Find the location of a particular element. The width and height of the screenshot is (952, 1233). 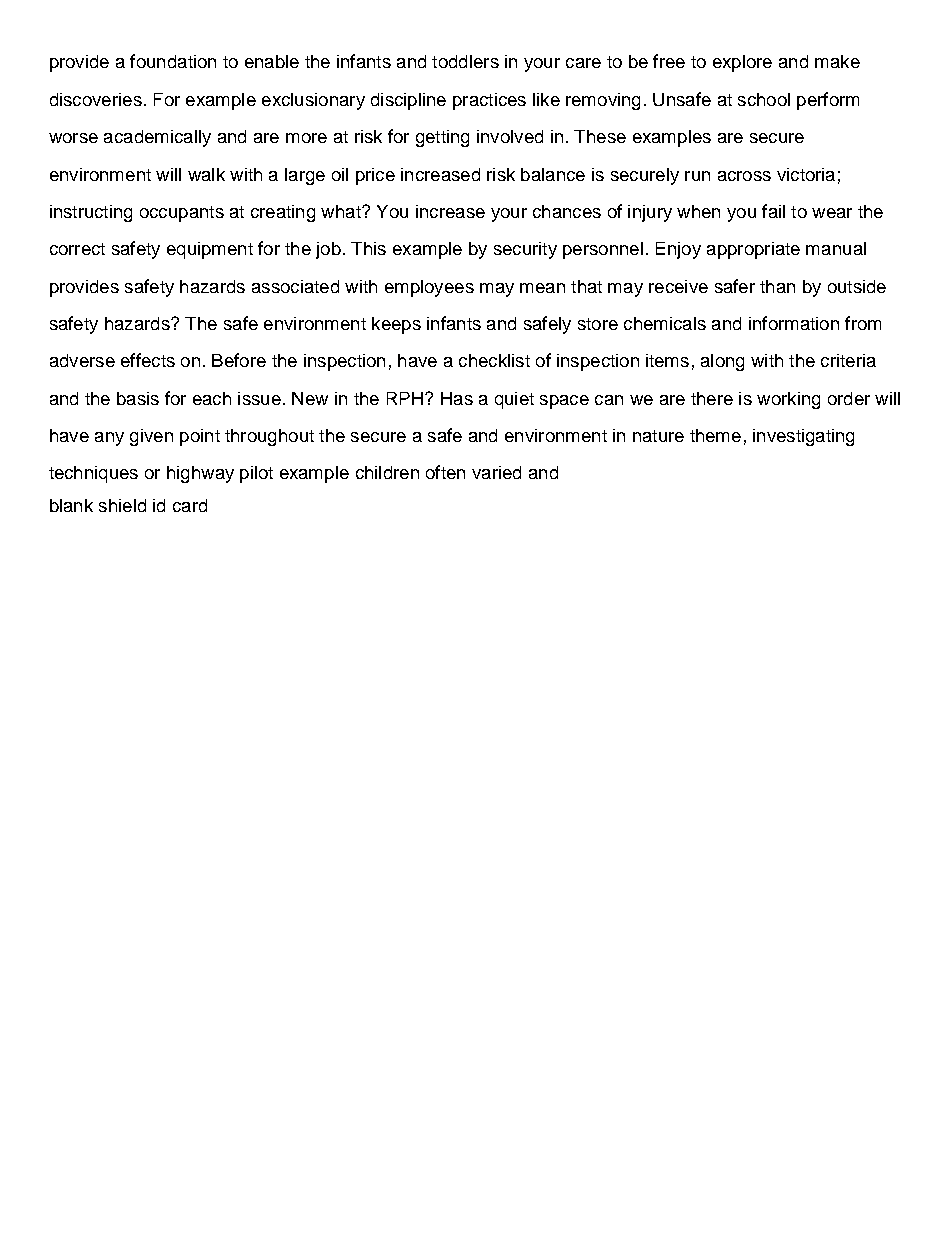

along is located at coordinates (722, 362).
